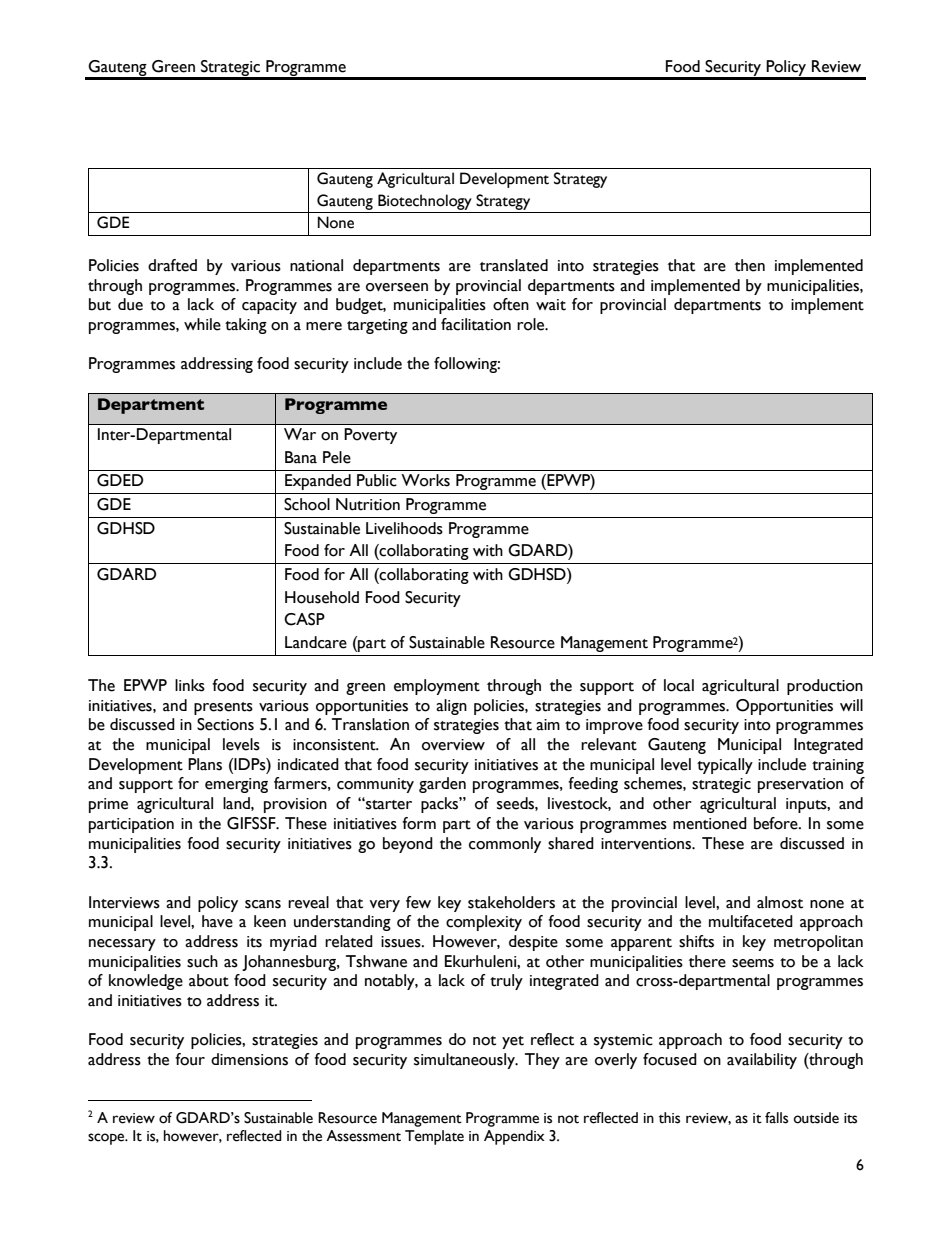 This screenshot has width=952, height=1233. Describe the element at coordinates (172, 265) in the screenshot. I see `drafted` at that location.
